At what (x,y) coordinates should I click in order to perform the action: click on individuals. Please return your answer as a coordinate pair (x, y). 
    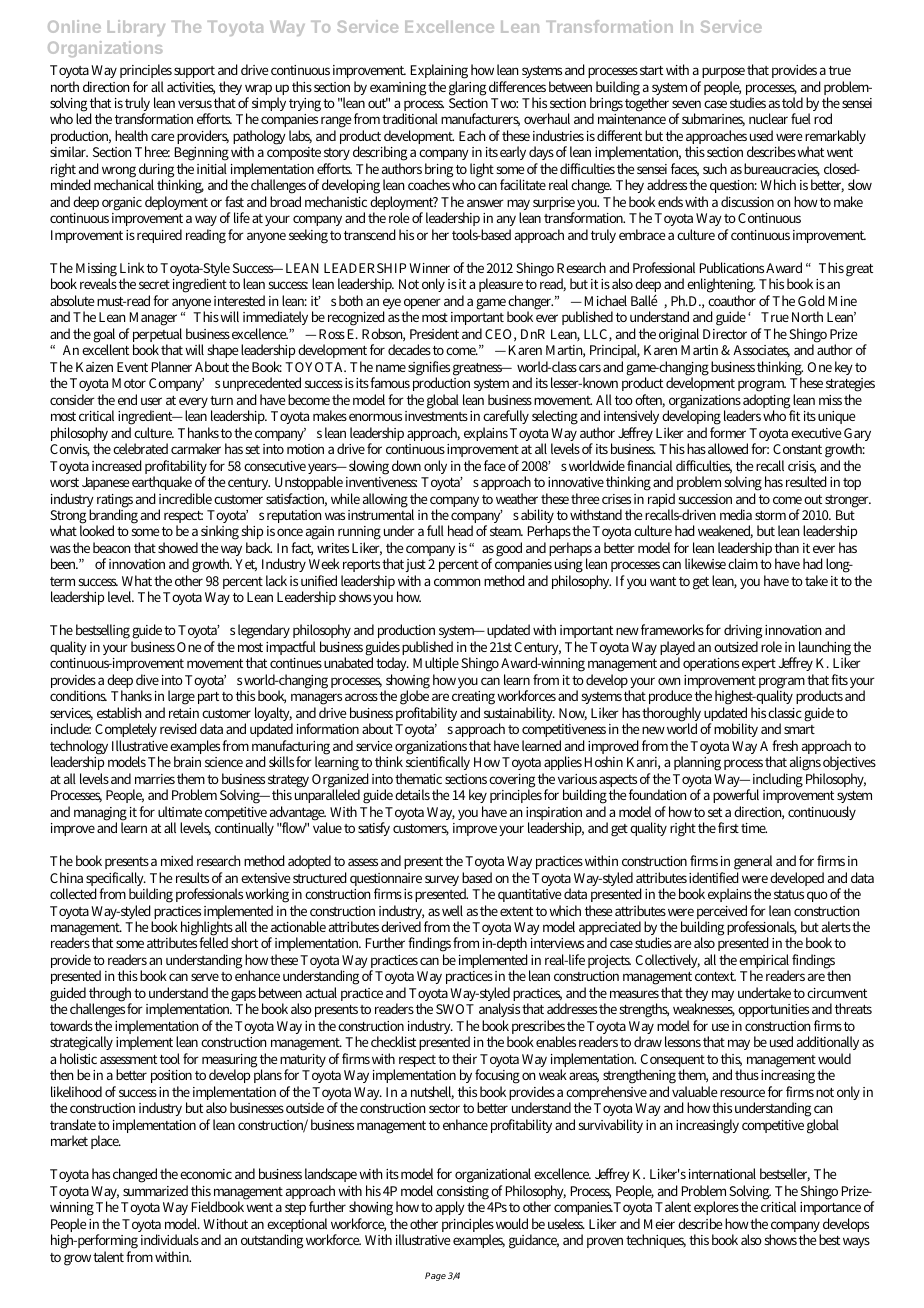
    Looking at the image, I should click on (170, 1239).
